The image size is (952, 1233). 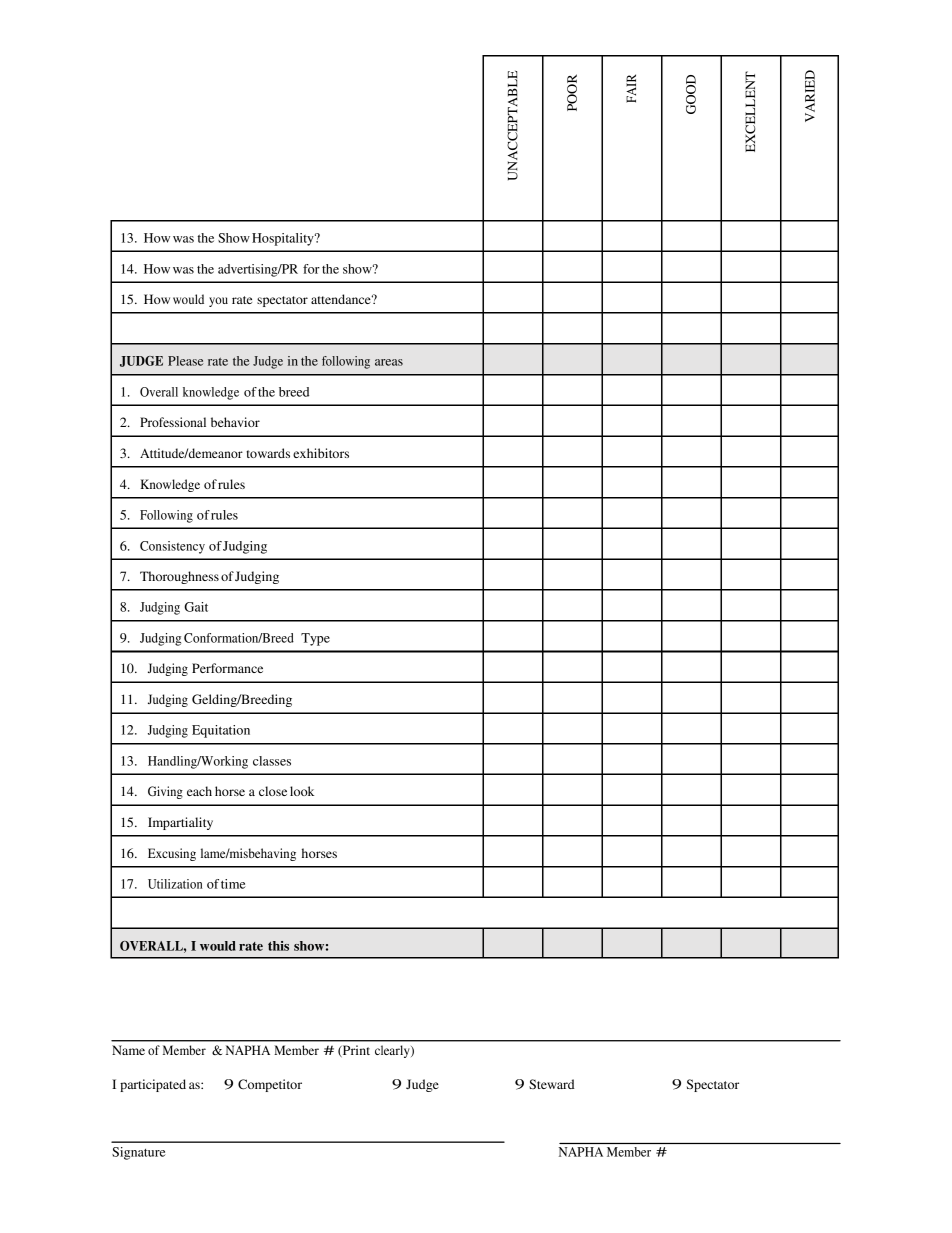 What do you see at coordinates (185, 361) in the screenshot?
I see `Please` at bounding box center [185, 361].
